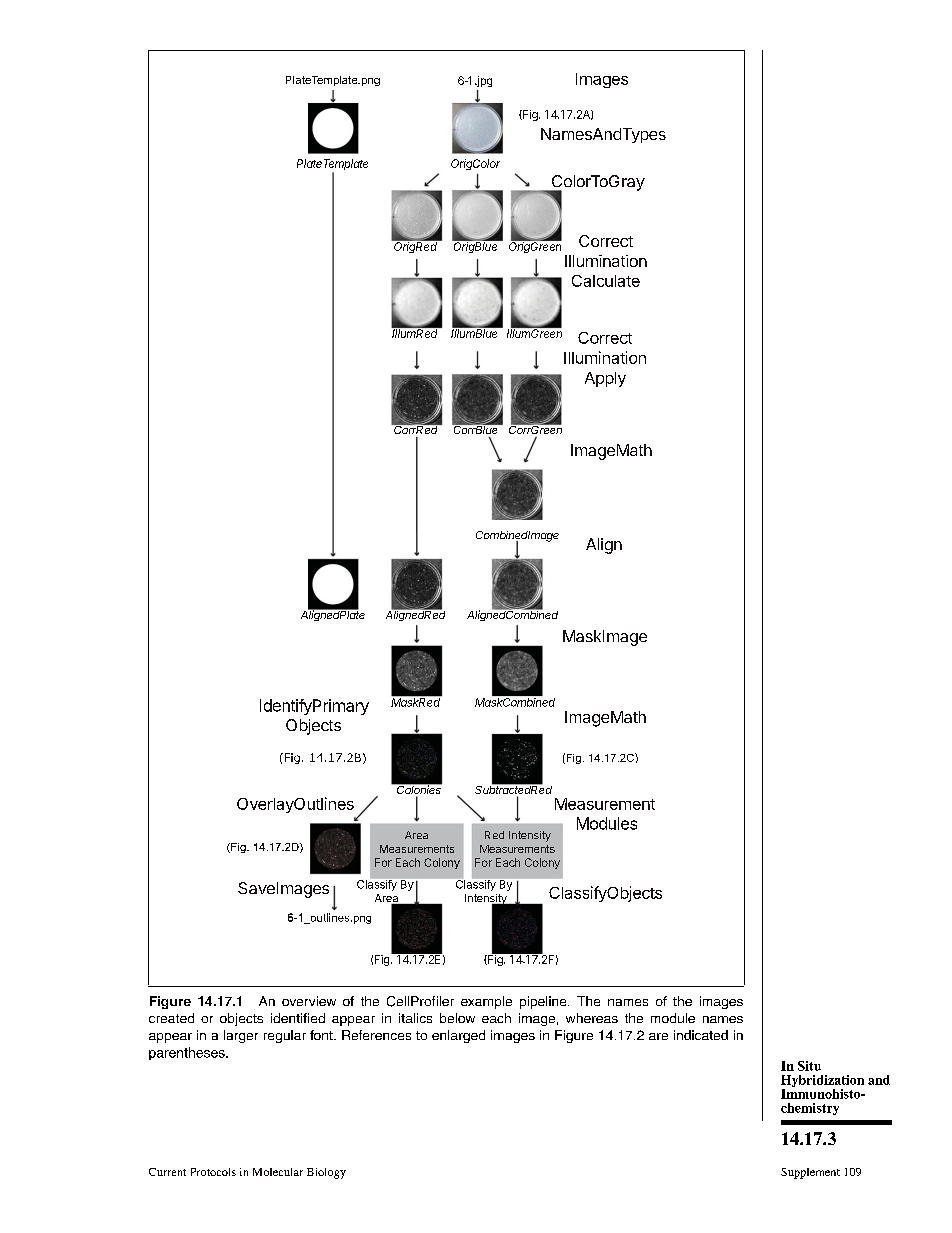  Describe the element at coordinates (544, 1002) in the screenshot. I see `pipeline` at that location.
